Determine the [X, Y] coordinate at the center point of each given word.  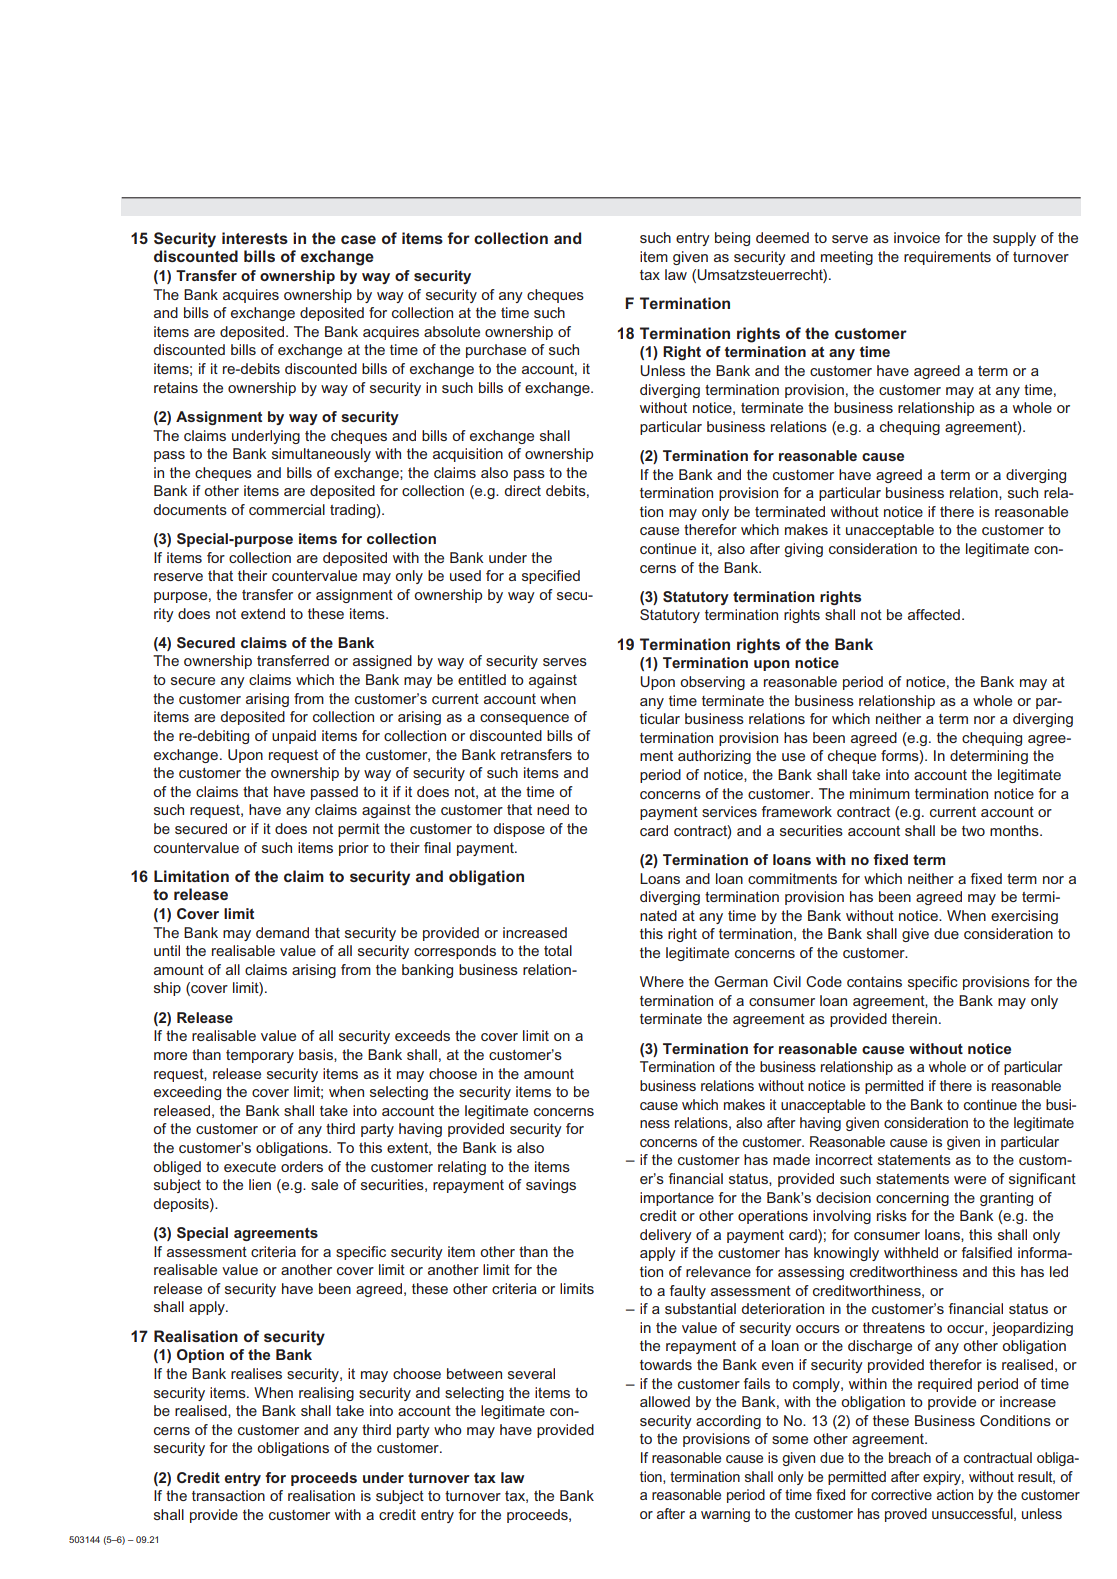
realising [326, 1394]
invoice [917, 237]
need [553, 809]
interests [255, 238]
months [1015, 830]
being [732, 239]
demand [282, 932]
